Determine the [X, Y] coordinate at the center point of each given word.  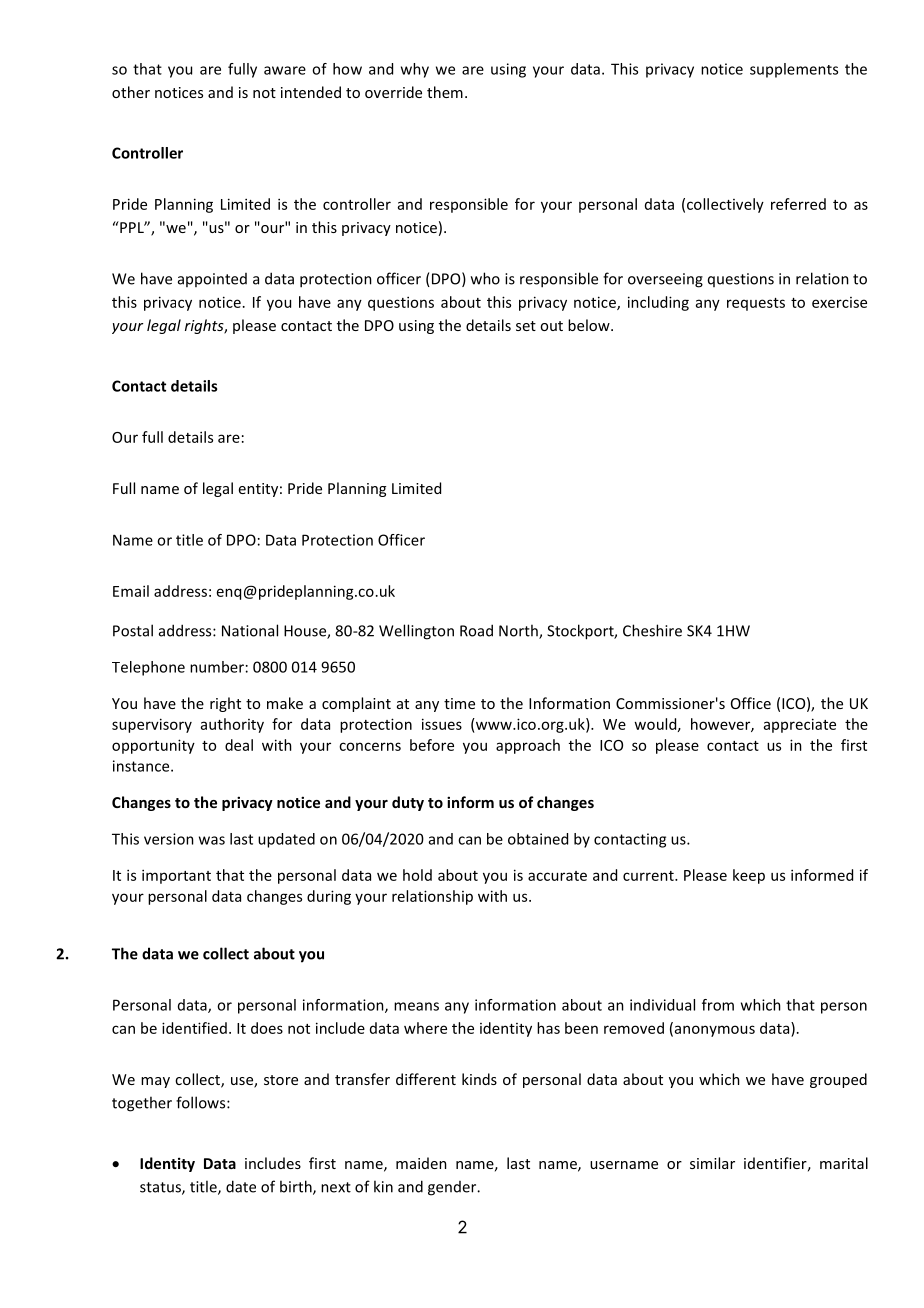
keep [749, 876]
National [250, 630]
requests [756, 304]
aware [285, 70]
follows [202, 1102]
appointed [212, 280]
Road [476, 630]
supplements [794, 70]
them [445, 92]
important [176, 876]
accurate [557, 876]
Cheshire [652, 630]
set [526, 326]
